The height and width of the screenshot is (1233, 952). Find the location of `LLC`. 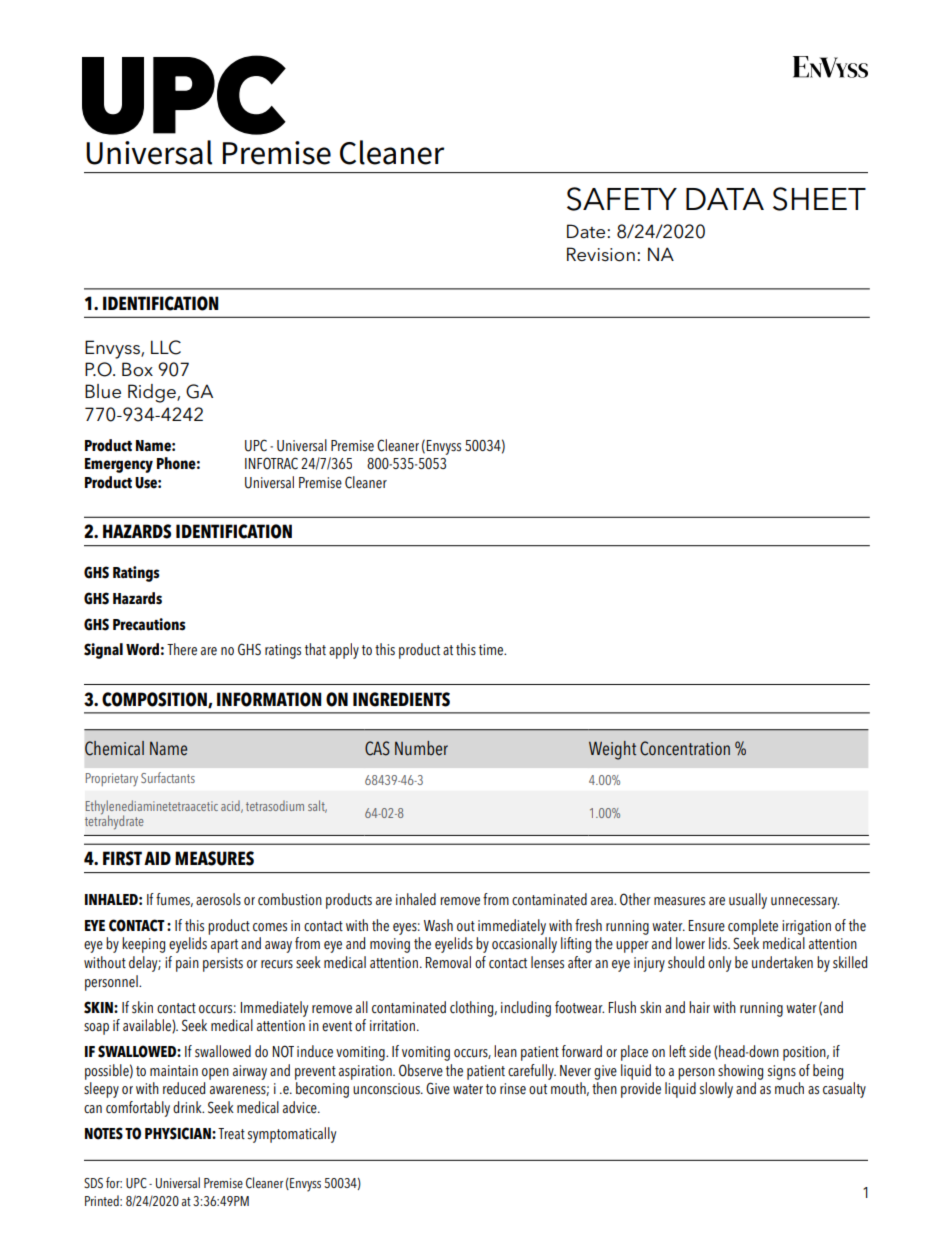

LLC is located at coordinates (166, 347).
